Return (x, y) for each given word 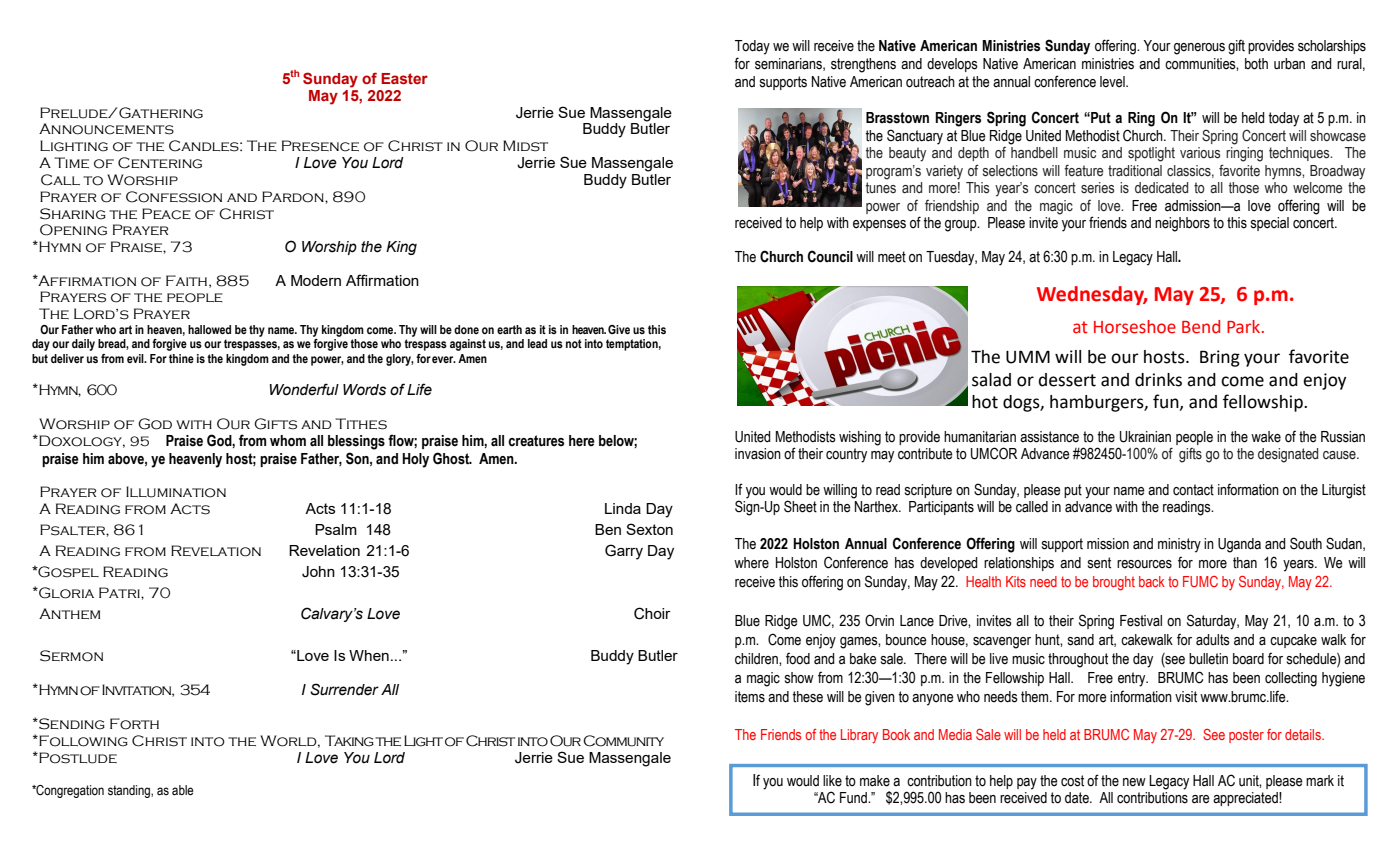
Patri (120, 592)
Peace (166, 214)
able (183, 790)
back (1152, 581)
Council (830, 256)
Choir (652, 613)
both (1256, 64)
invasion (758, 454)
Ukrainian (1145, 437)
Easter (404, 78)
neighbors (1182, 224)
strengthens (863, 65)
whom (288, 441)
